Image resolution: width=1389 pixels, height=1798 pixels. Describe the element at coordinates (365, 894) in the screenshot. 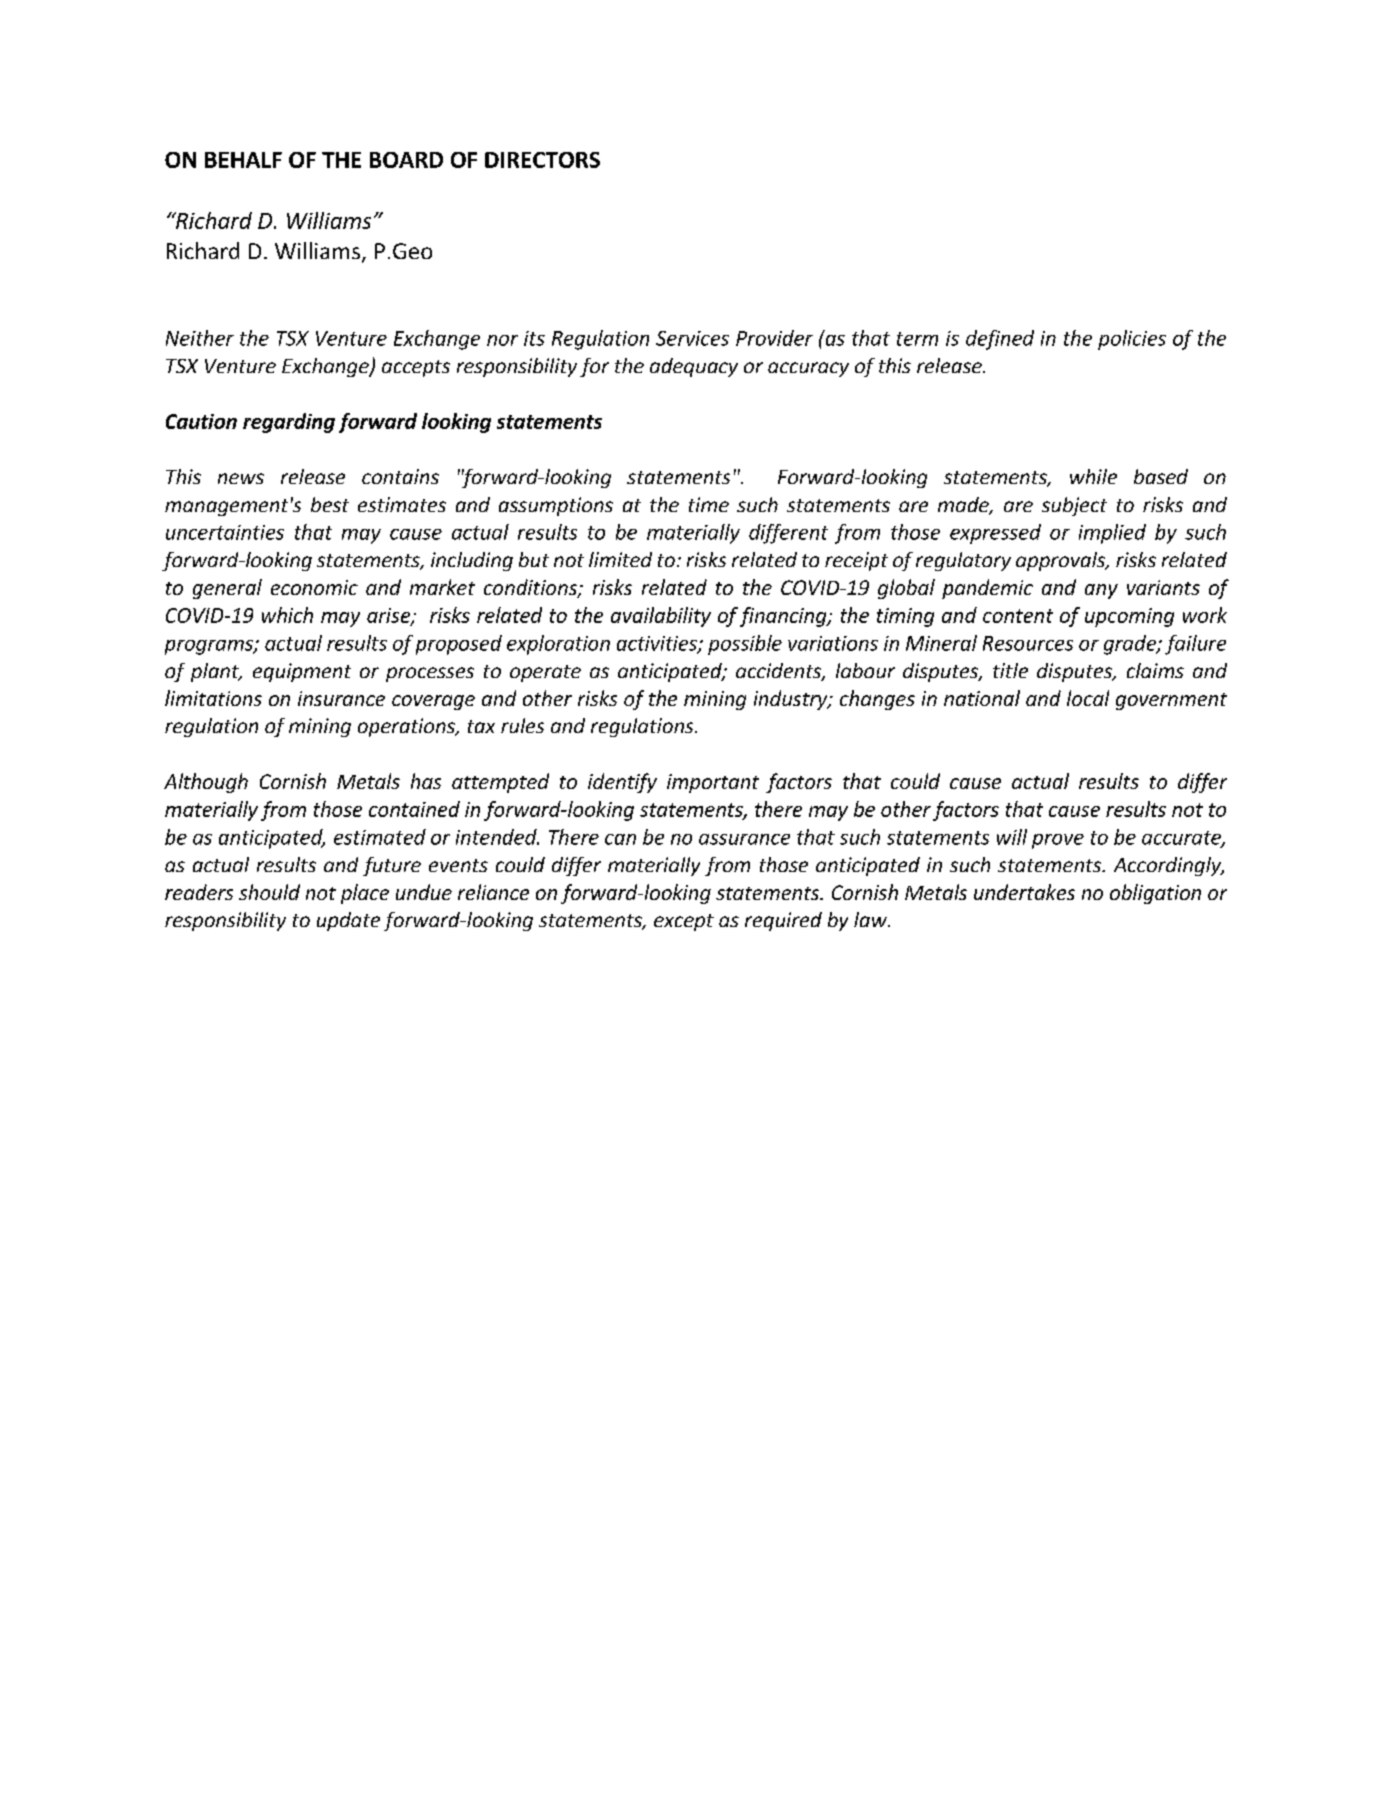

I see `place` at that location.
